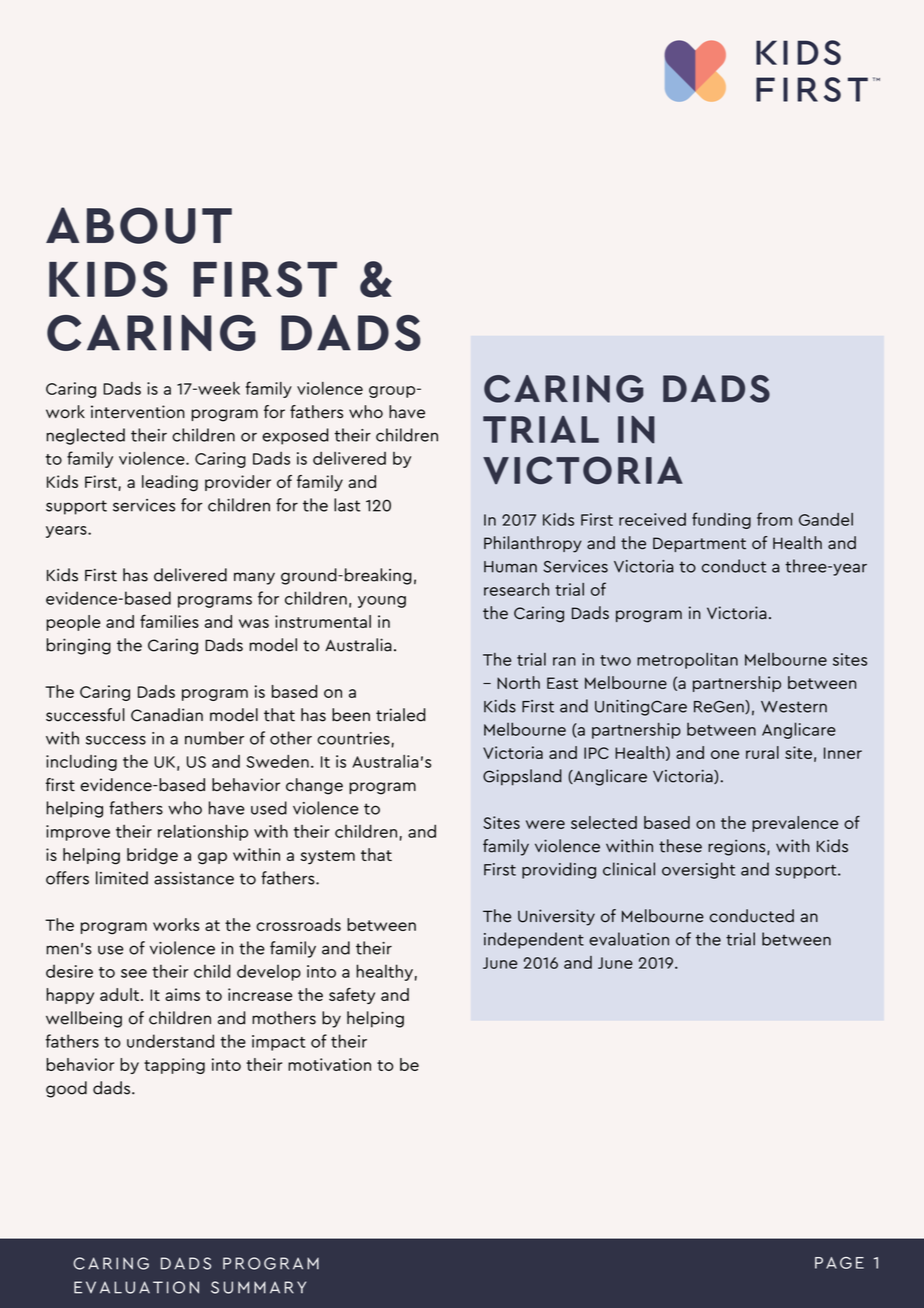 This screenshot has width=924, height=1308. Describe the element at coordinates (329, 1064) in the screenshot. I see `motivation` at that location.
